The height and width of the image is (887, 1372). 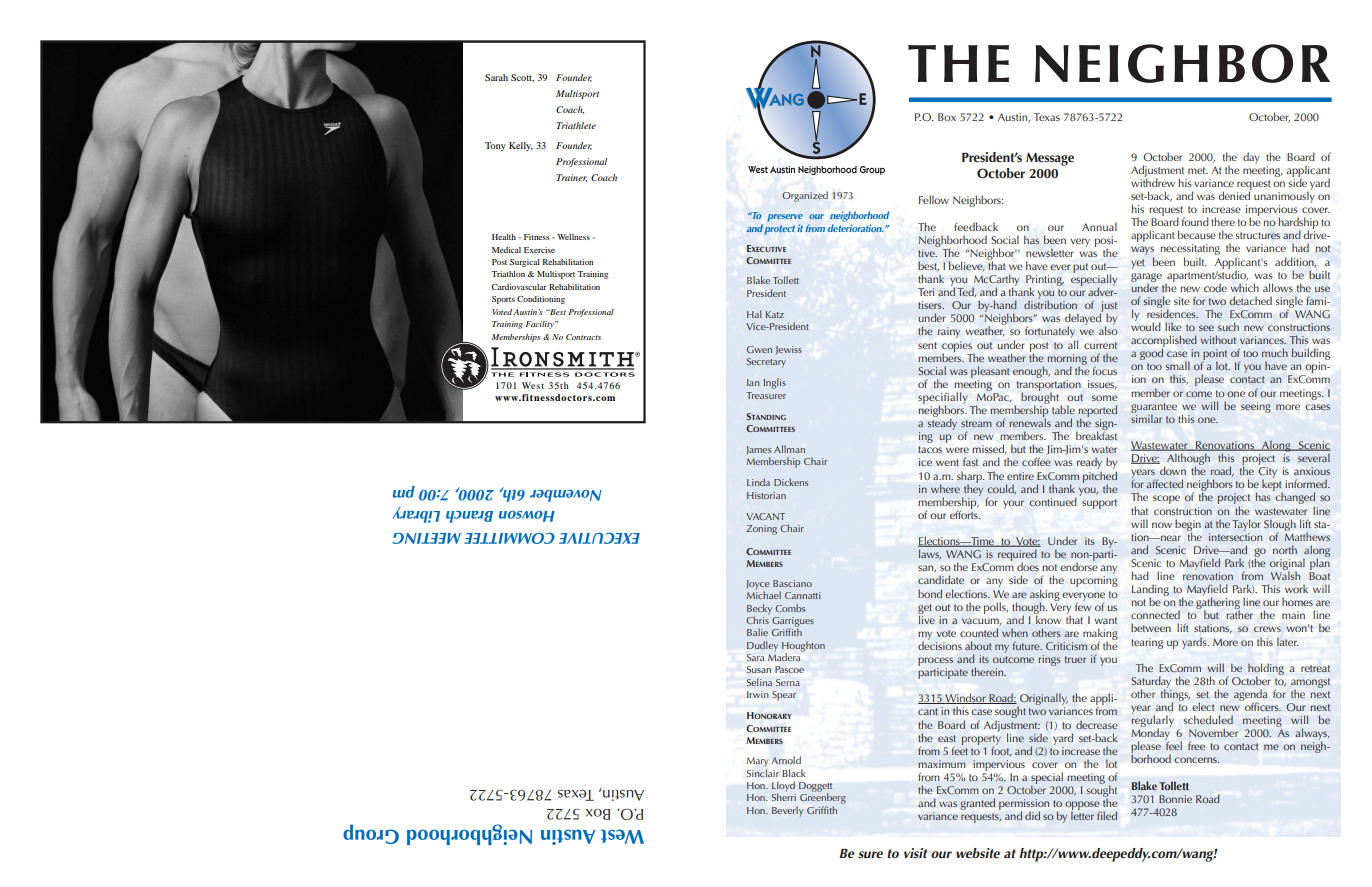 I want to click on gathering, so click(x=1218, y=603).
